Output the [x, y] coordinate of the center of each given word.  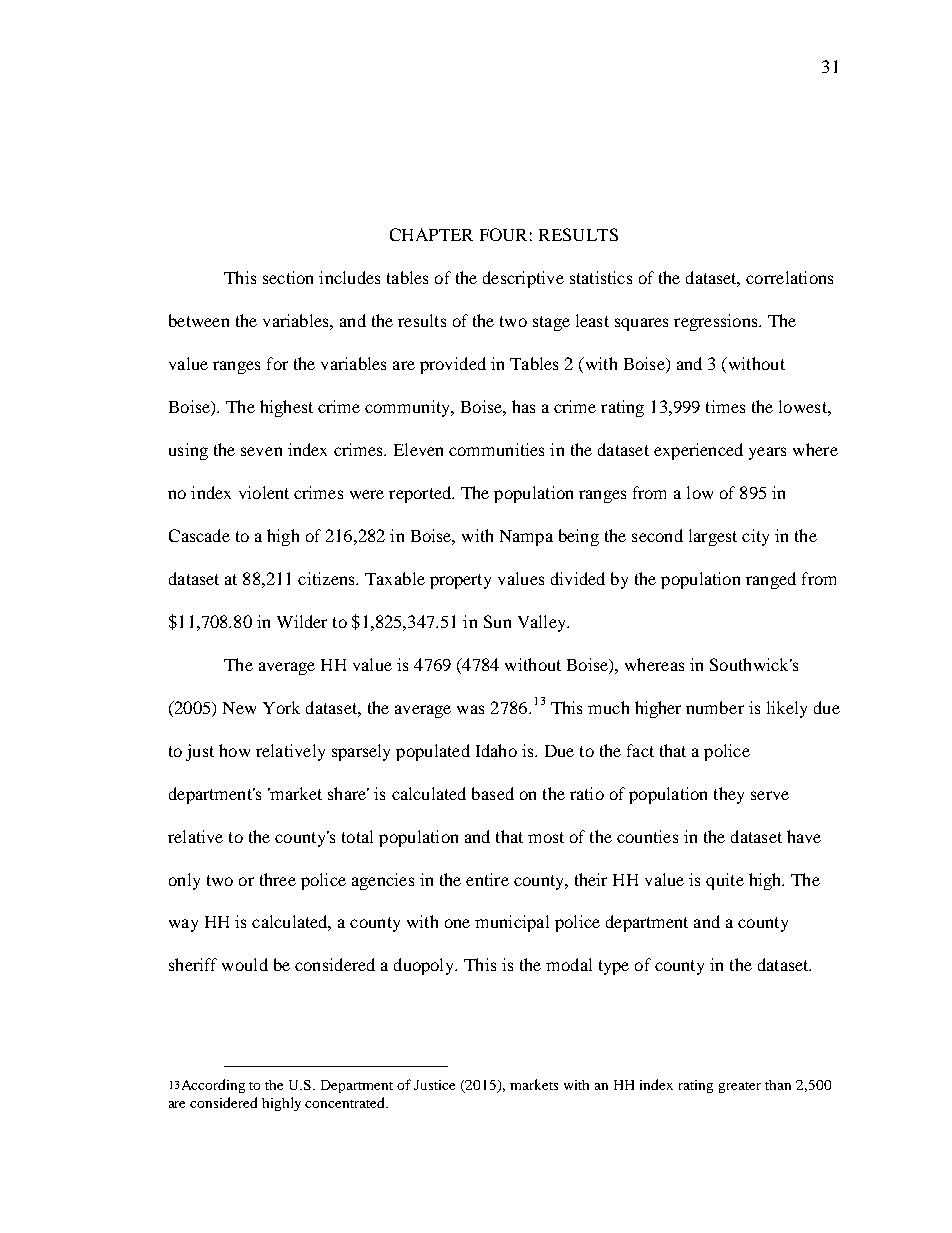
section [288, 277]
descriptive [523, 279]
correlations [789, 277]
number [715, 707]
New [239, 708]
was [470, 709]
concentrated [346, 1102]
